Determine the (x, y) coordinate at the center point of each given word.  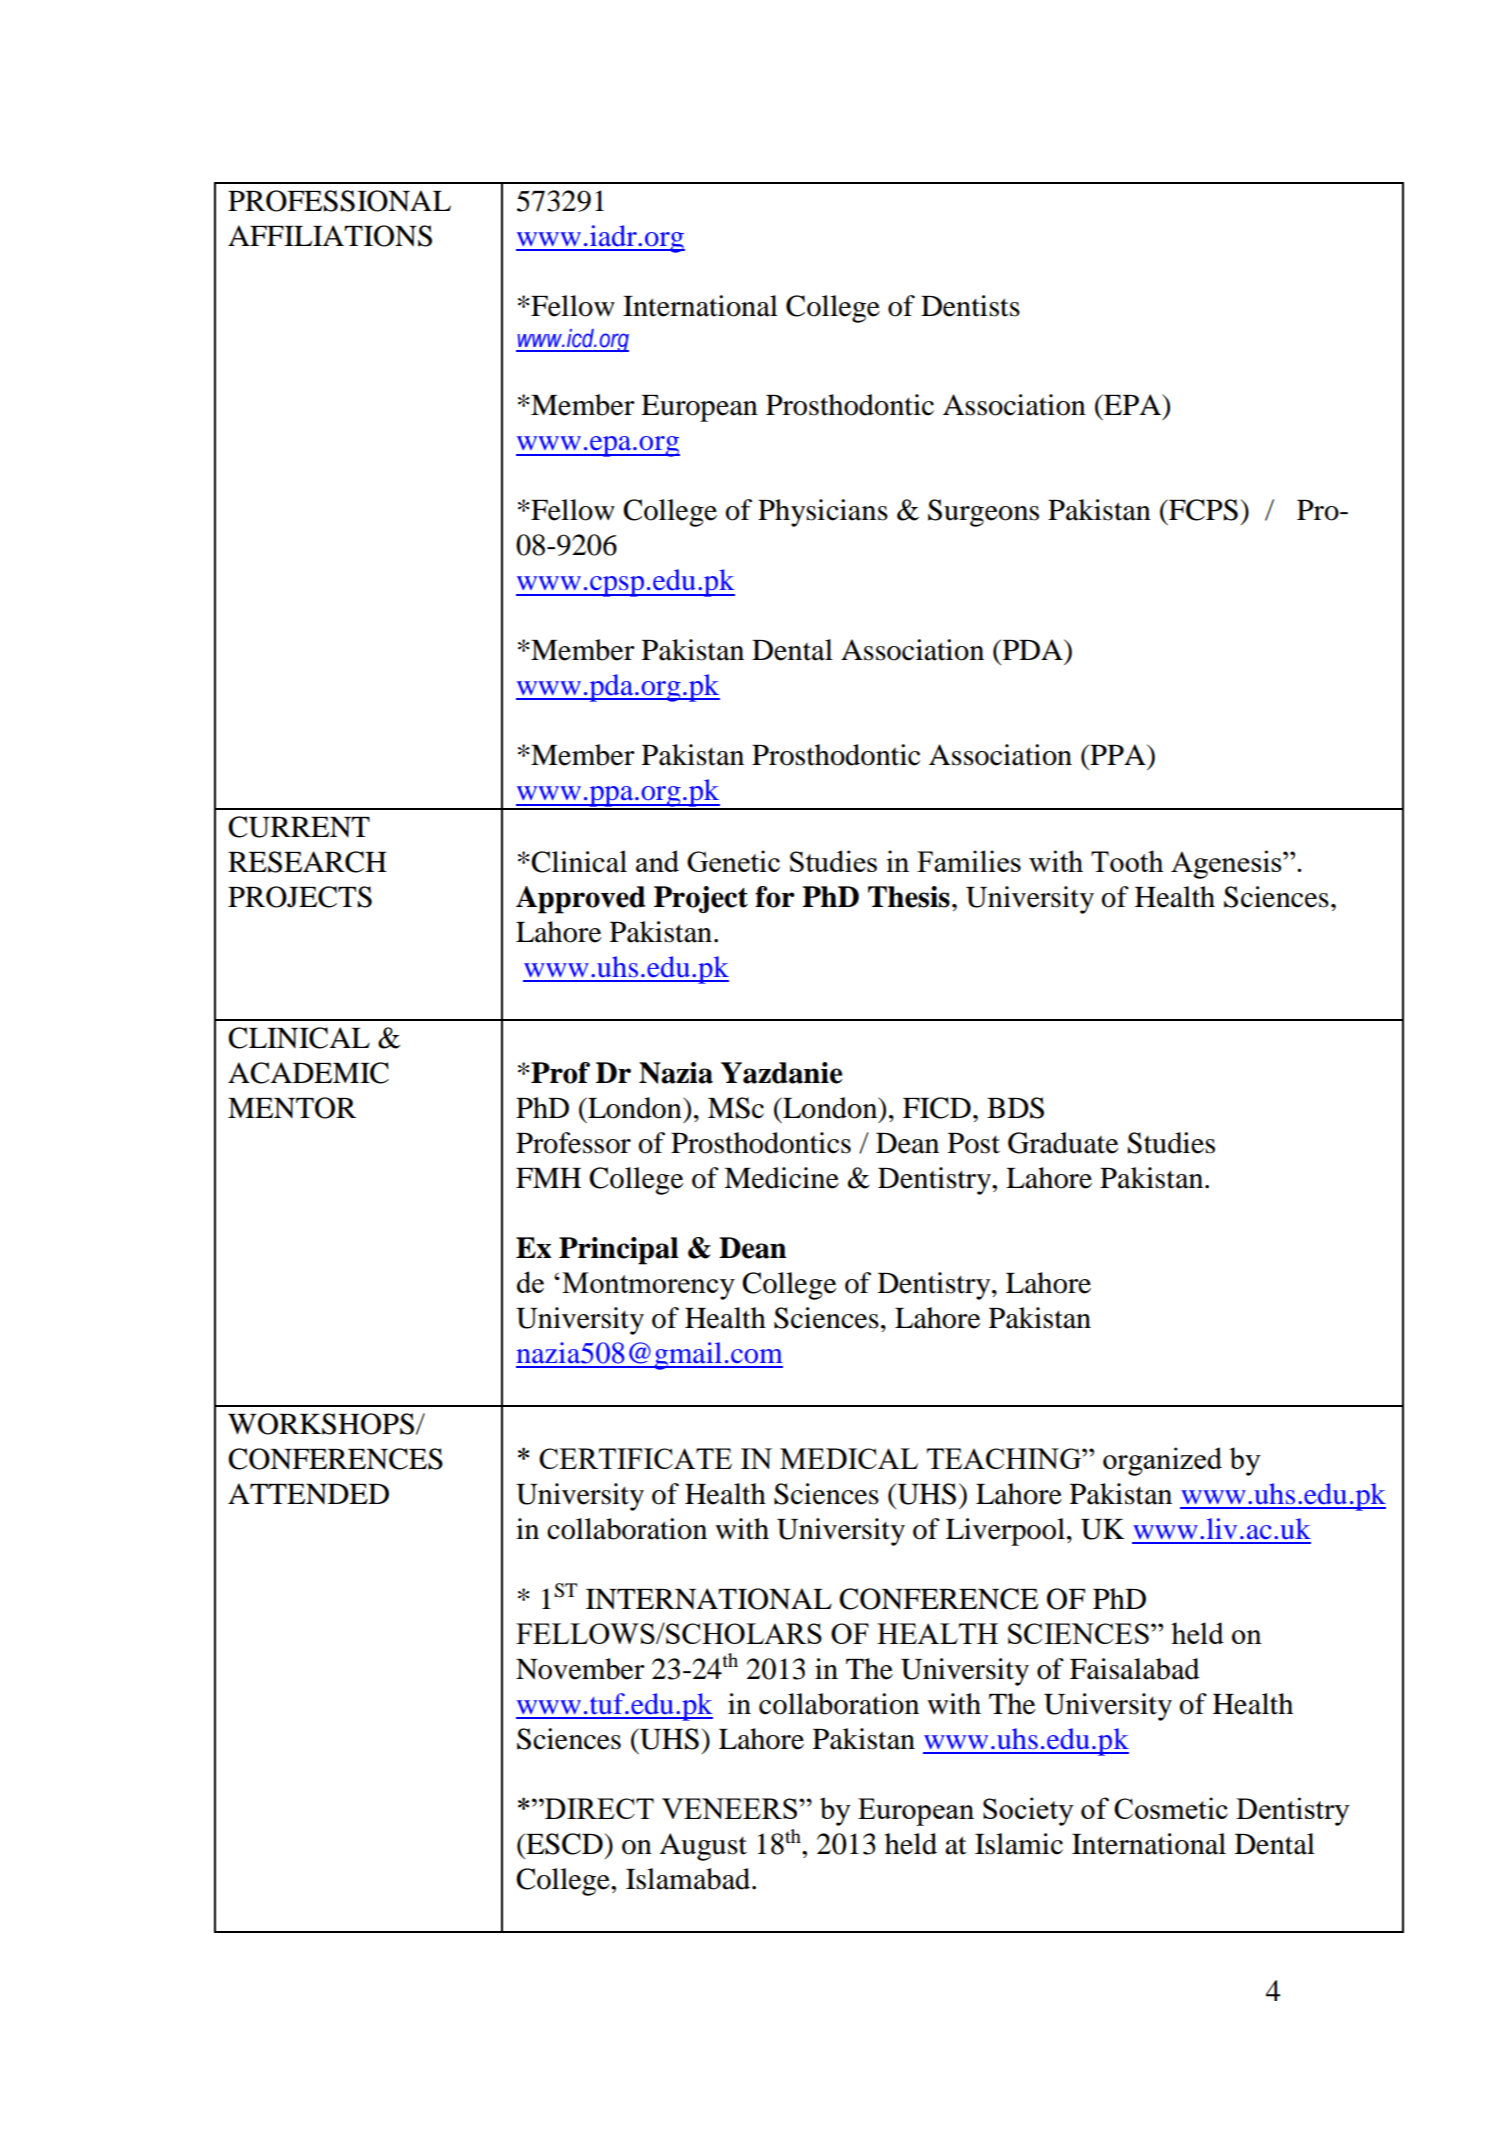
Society (1028, 1811)
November (580, 1669)
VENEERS (729, 1808)
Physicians (823, 513)
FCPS (1202, 510)
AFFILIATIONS (330, 236)
